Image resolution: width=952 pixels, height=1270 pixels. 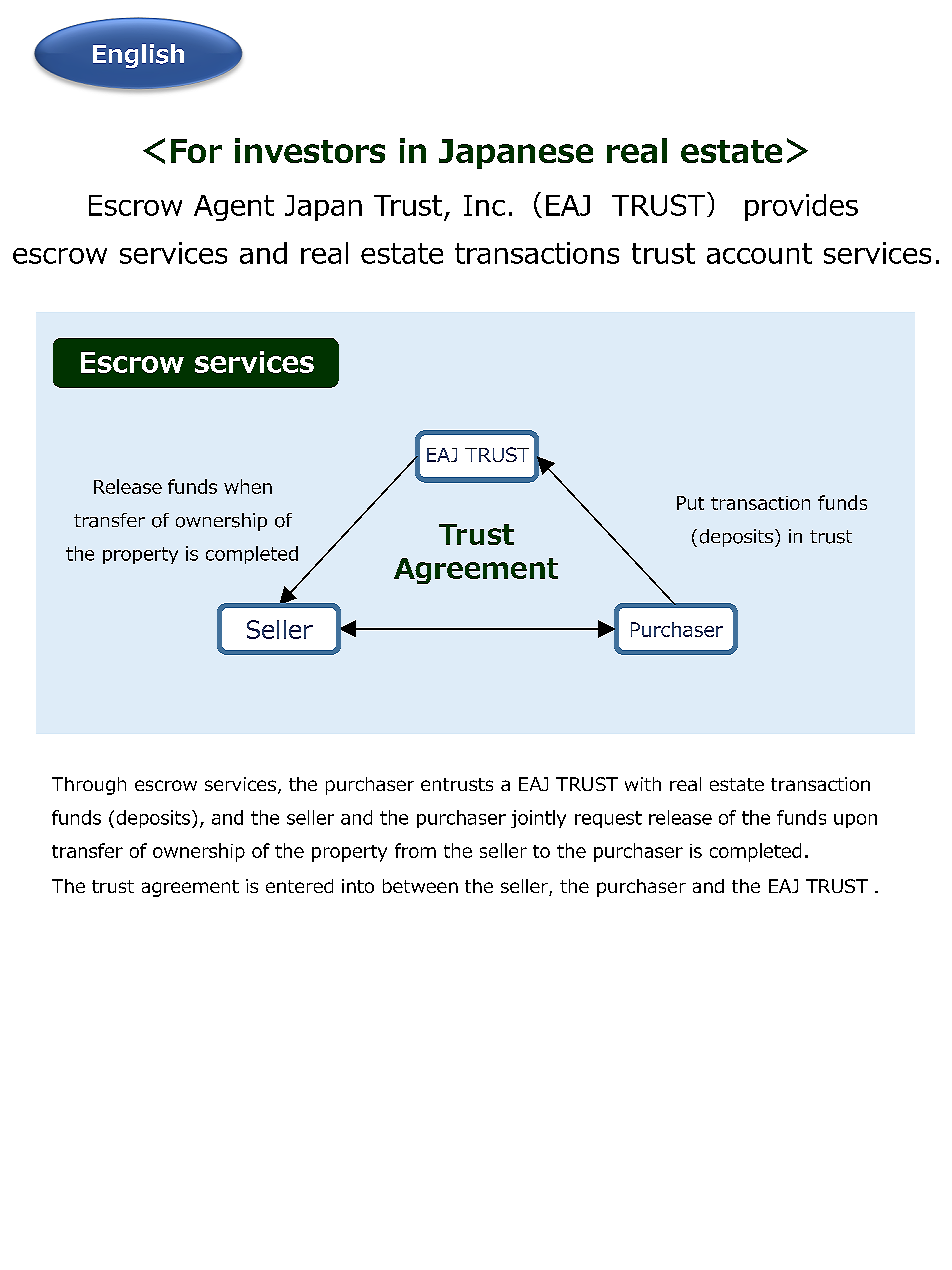 What do you see at coordinates (358, 886) in the image?
I see `into` at bounding box center [358, 886].
